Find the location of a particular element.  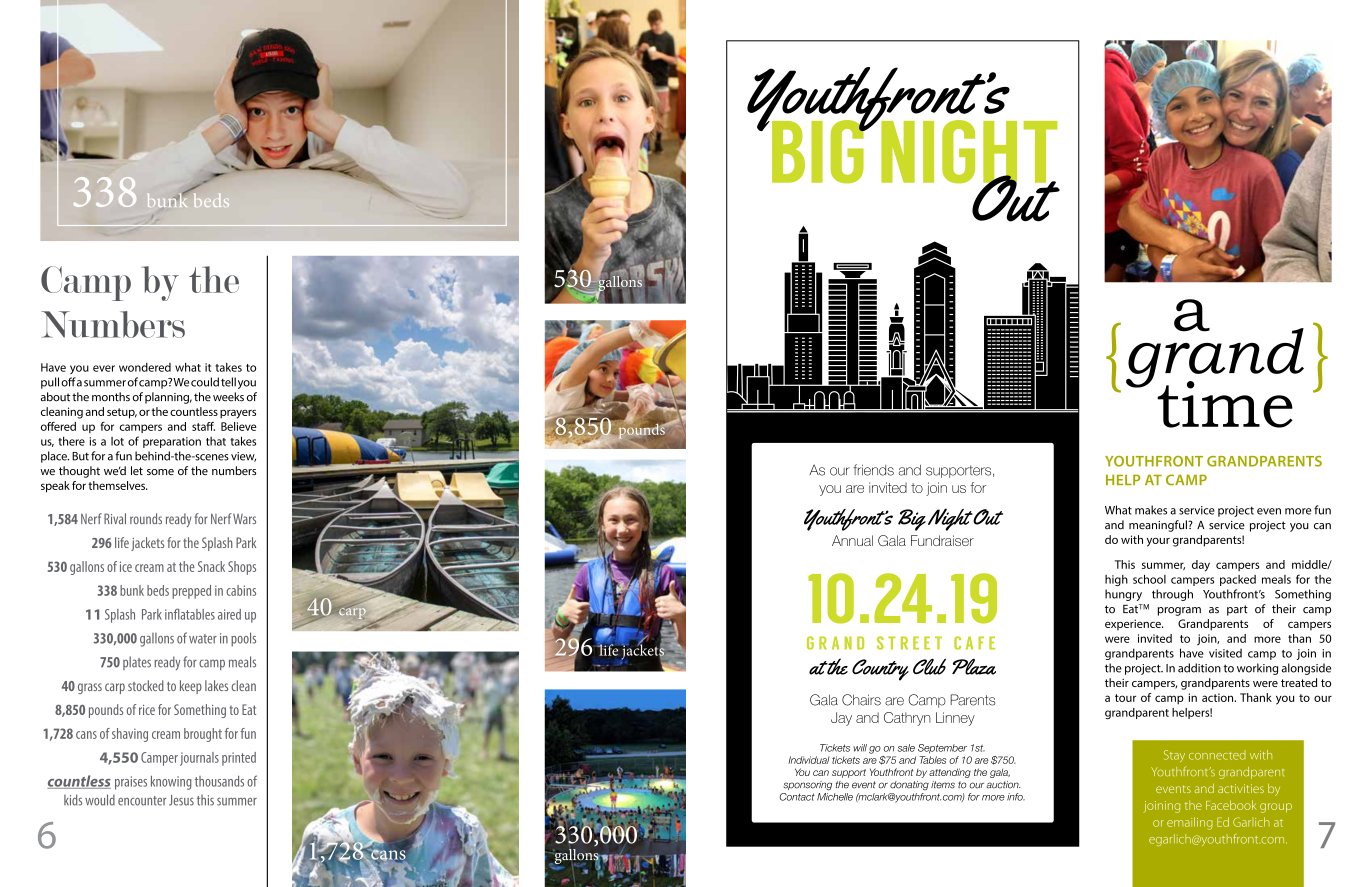

time is located at coordinates (1225, 404).
